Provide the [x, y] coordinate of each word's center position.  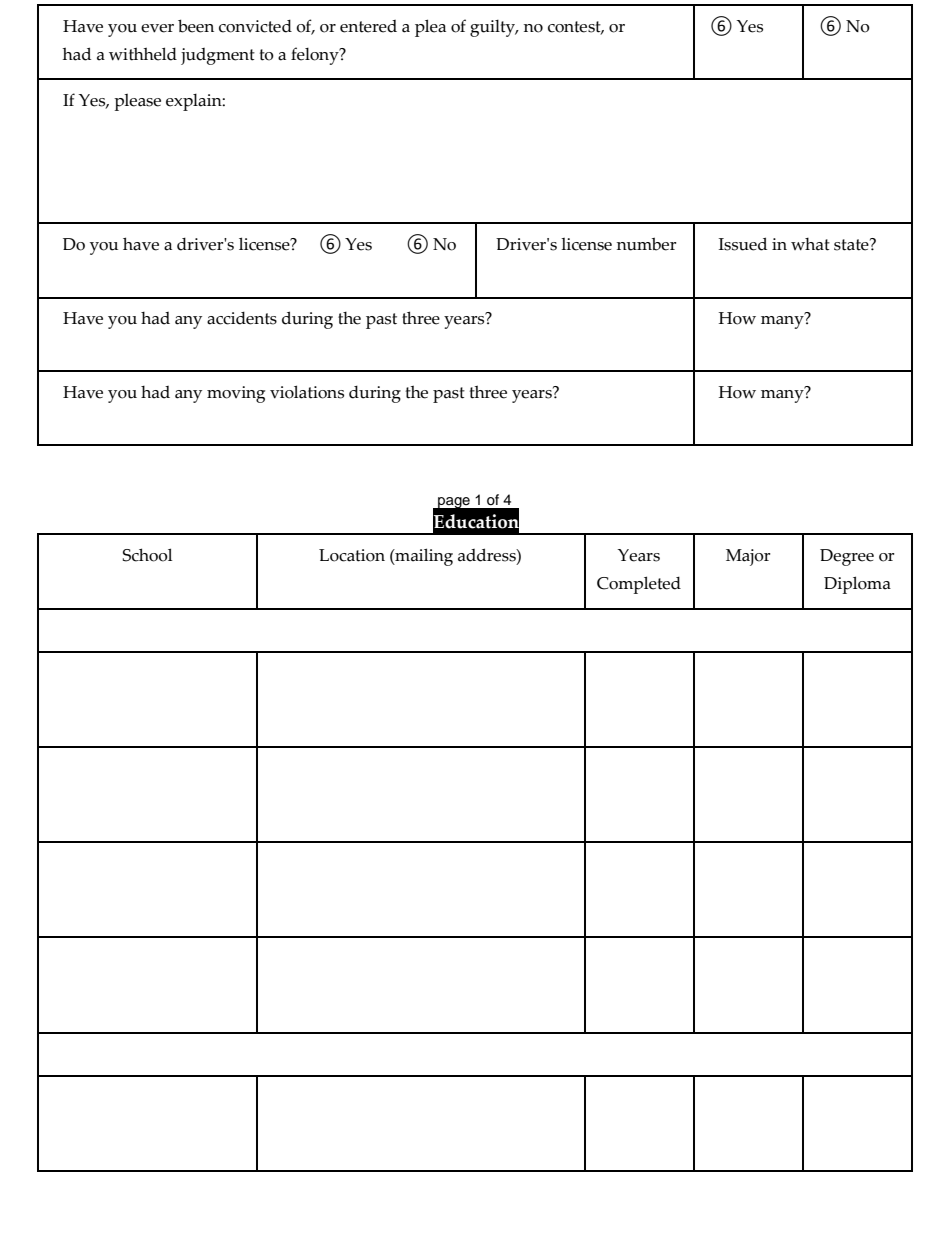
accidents [242, 318]
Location [352, 555]
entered [368, 26]
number [646, 244]
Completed [639, 585]
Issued [743, 244]
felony [316, 56]
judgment [218, 56]
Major [748, 557]
